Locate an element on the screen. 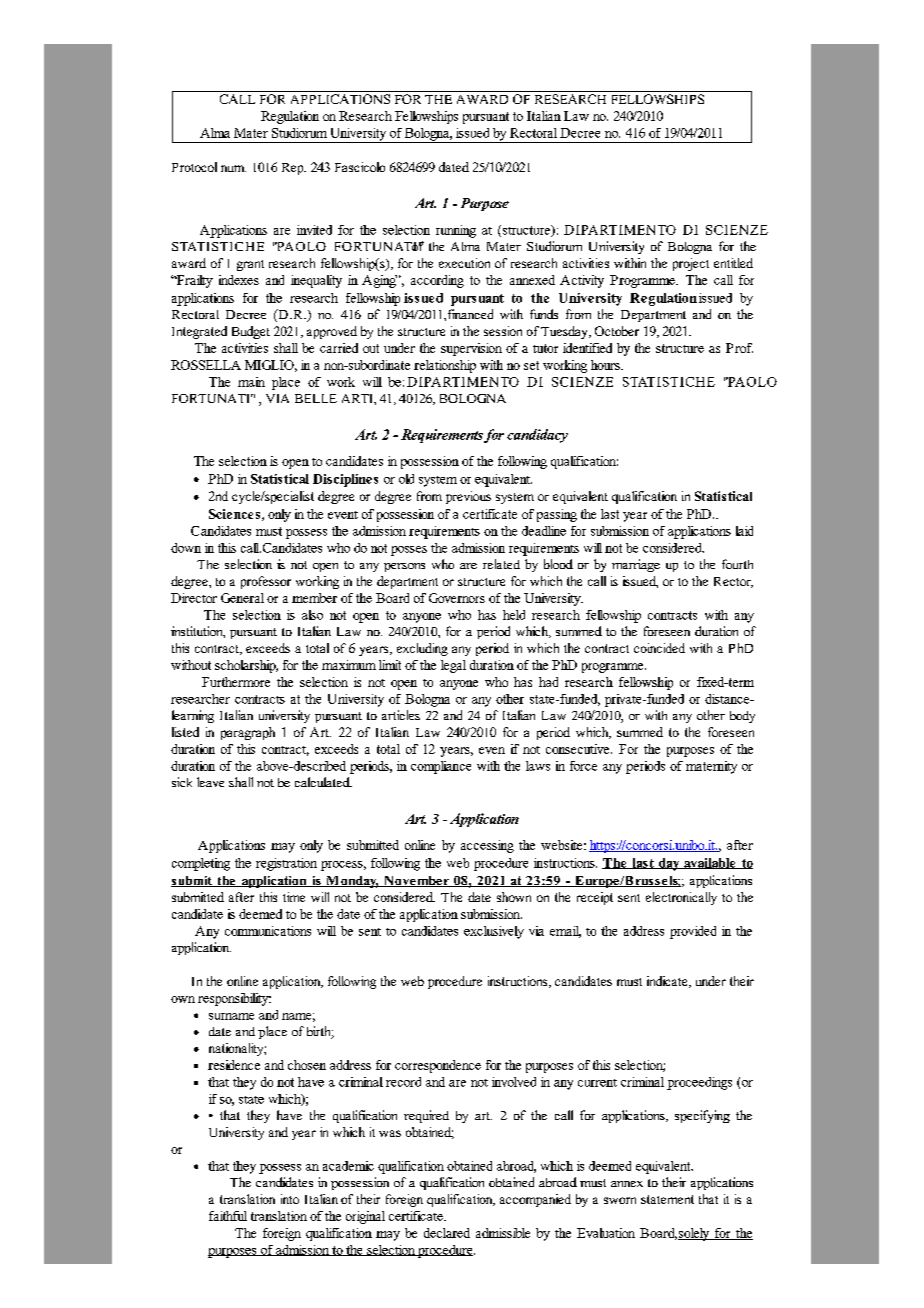 The width and height of the screenshot is (924, 1308). project is located at coordinates (691, 264).
